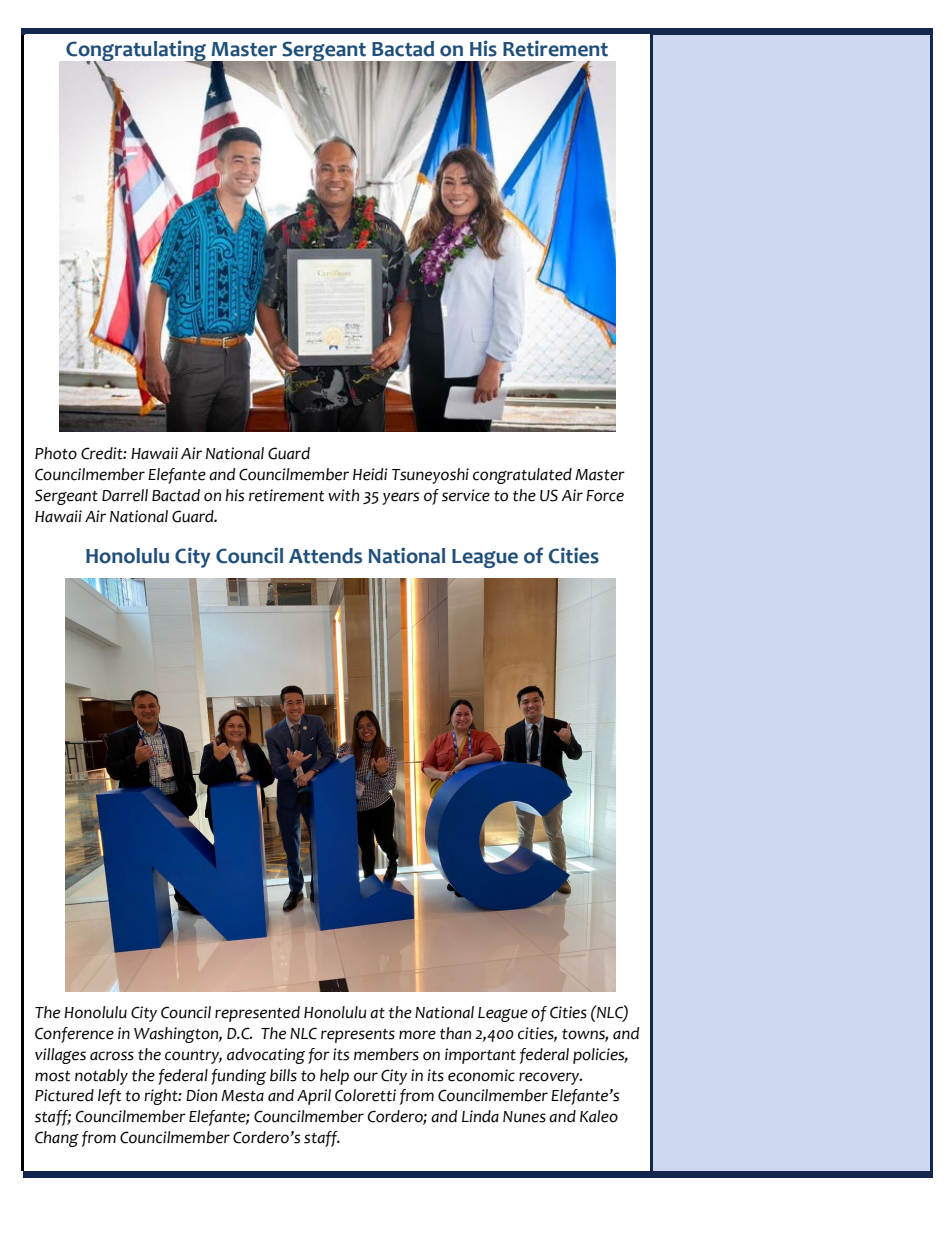  I want to click on across, so click(112, 1056).
